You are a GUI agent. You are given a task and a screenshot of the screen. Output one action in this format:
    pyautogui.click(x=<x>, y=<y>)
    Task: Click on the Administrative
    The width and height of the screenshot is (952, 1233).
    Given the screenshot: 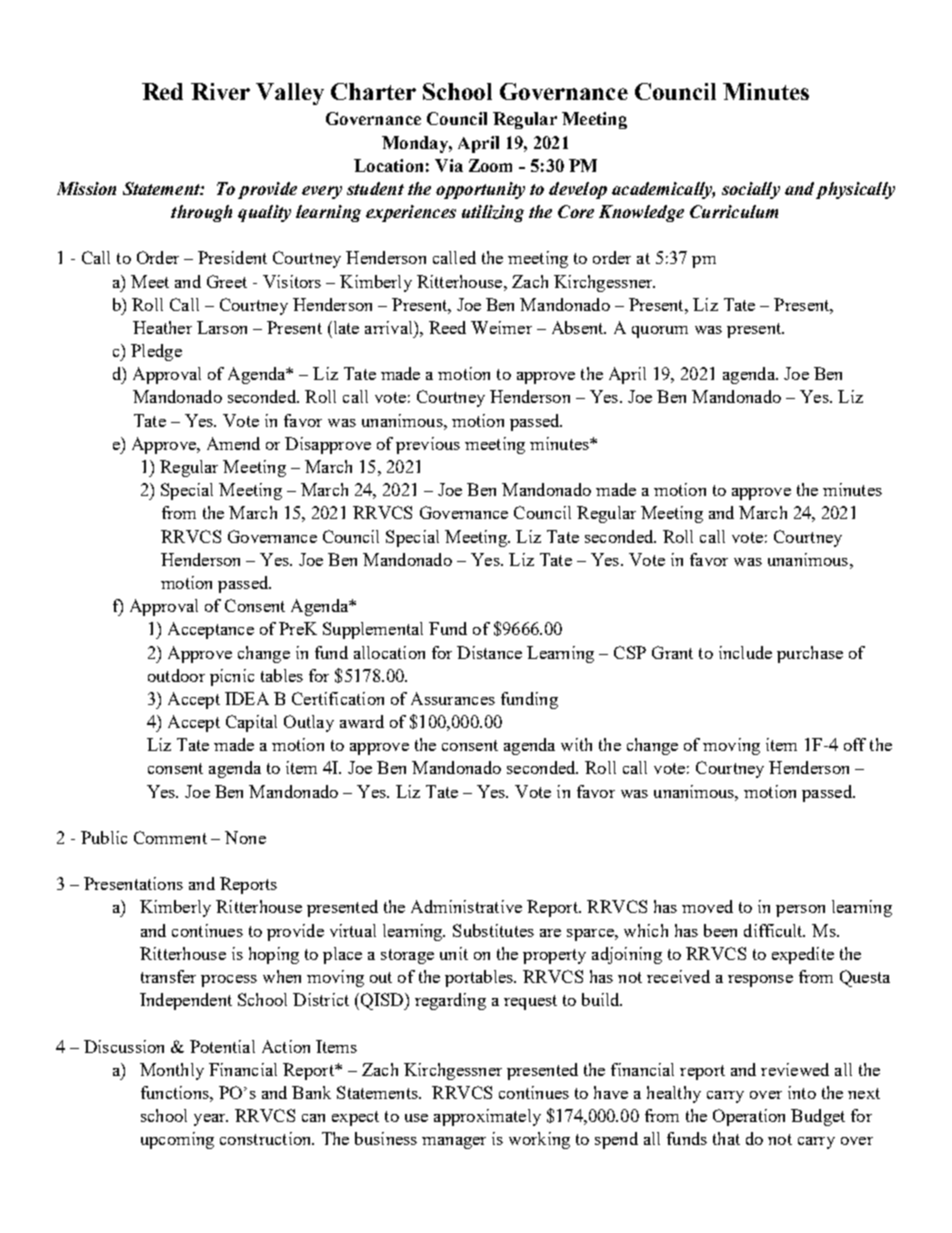 What is the action you would take?
    pyautogui.click(x=466, y=906)
